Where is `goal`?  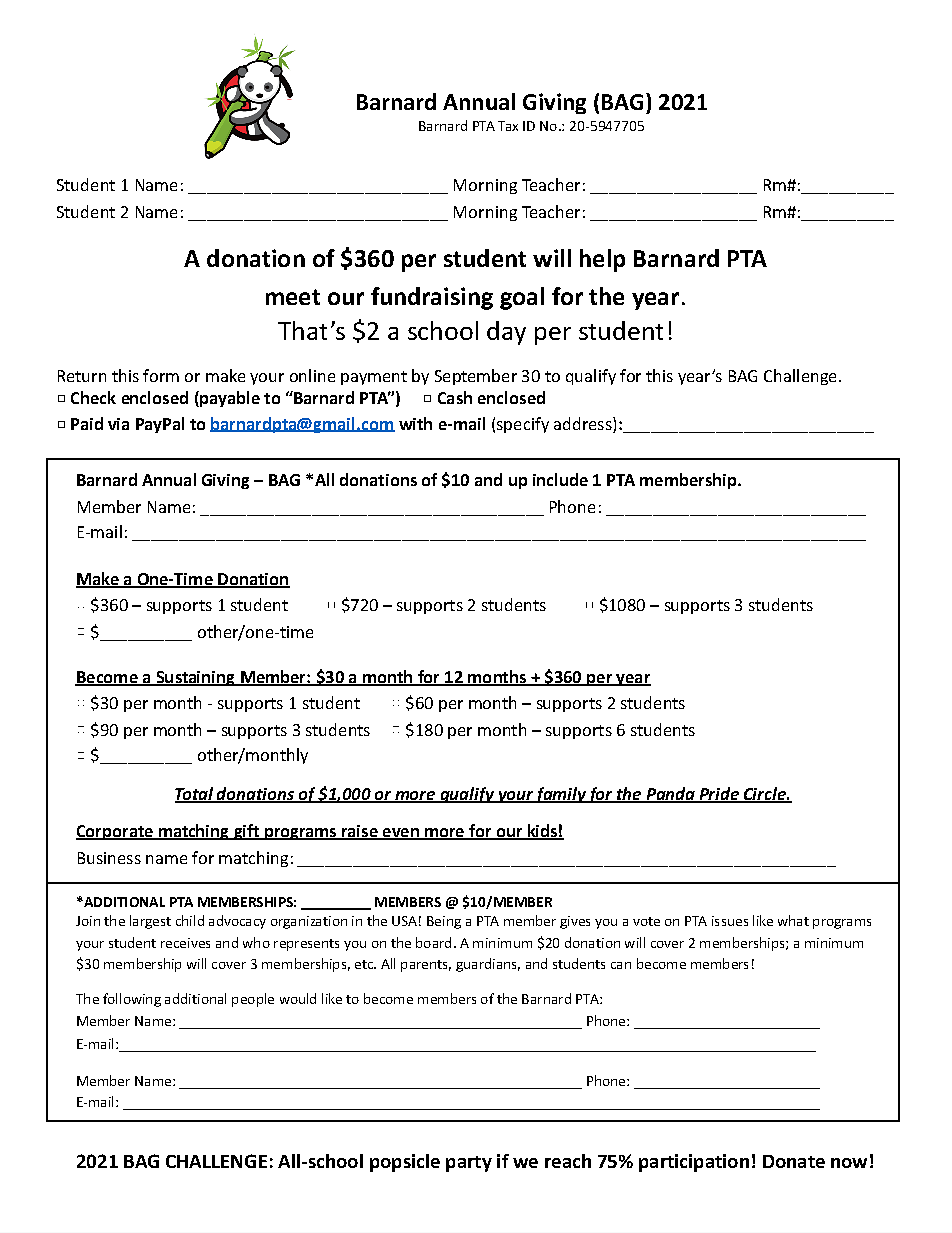
goal is located at coordinates (522, 298).
